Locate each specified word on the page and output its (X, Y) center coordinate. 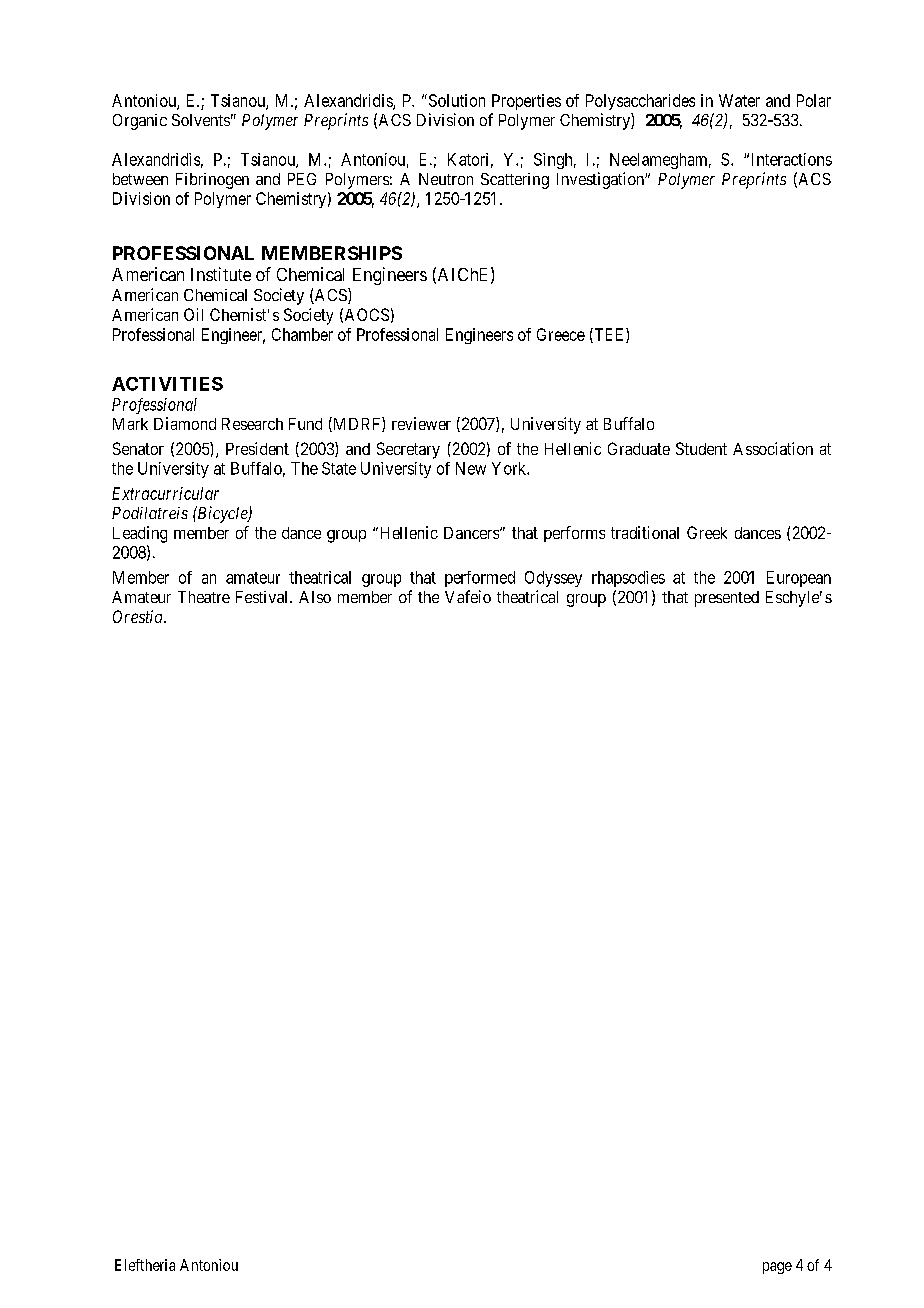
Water (739, 100)
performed (480, 579)
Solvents (201, 120)
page (777, 1268)
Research (252, 424)
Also (315, 597)
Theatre (204, 597)
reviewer (421, 423)
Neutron (446, 179)
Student (701, 448)
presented (727, 599)
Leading (140, 534)
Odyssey (553, 579)
